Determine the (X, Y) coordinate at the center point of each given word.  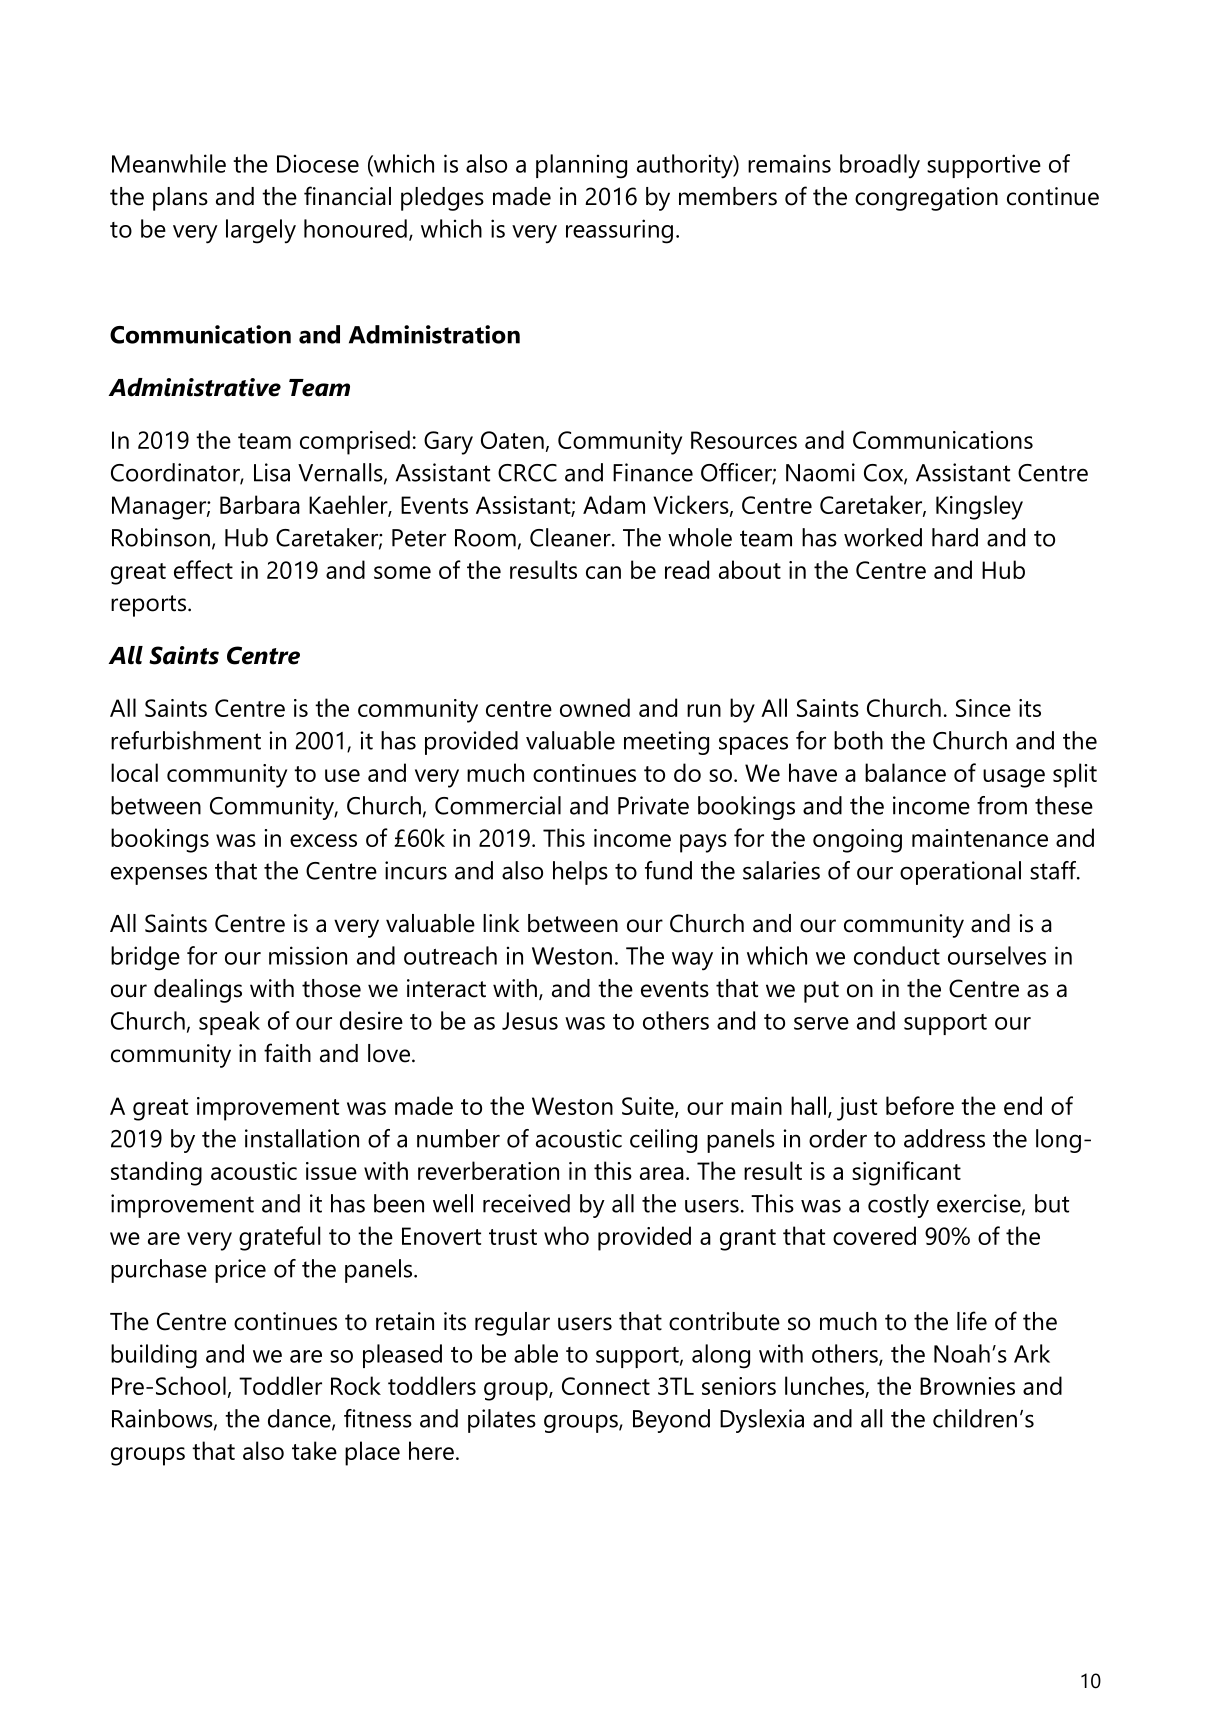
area (662, 1173)
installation (302, 1138)
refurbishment (186, 740)
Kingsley (979, 507)
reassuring (619, 231)
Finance (653, 472)
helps (580, 873)
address (944, 1138)
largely (261, 231)
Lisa (272, 472)
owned (595, 707)
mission (308, 955)
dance (300, 1419)
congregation (926, 199)
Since (983, 708)
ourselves (997, 955)
